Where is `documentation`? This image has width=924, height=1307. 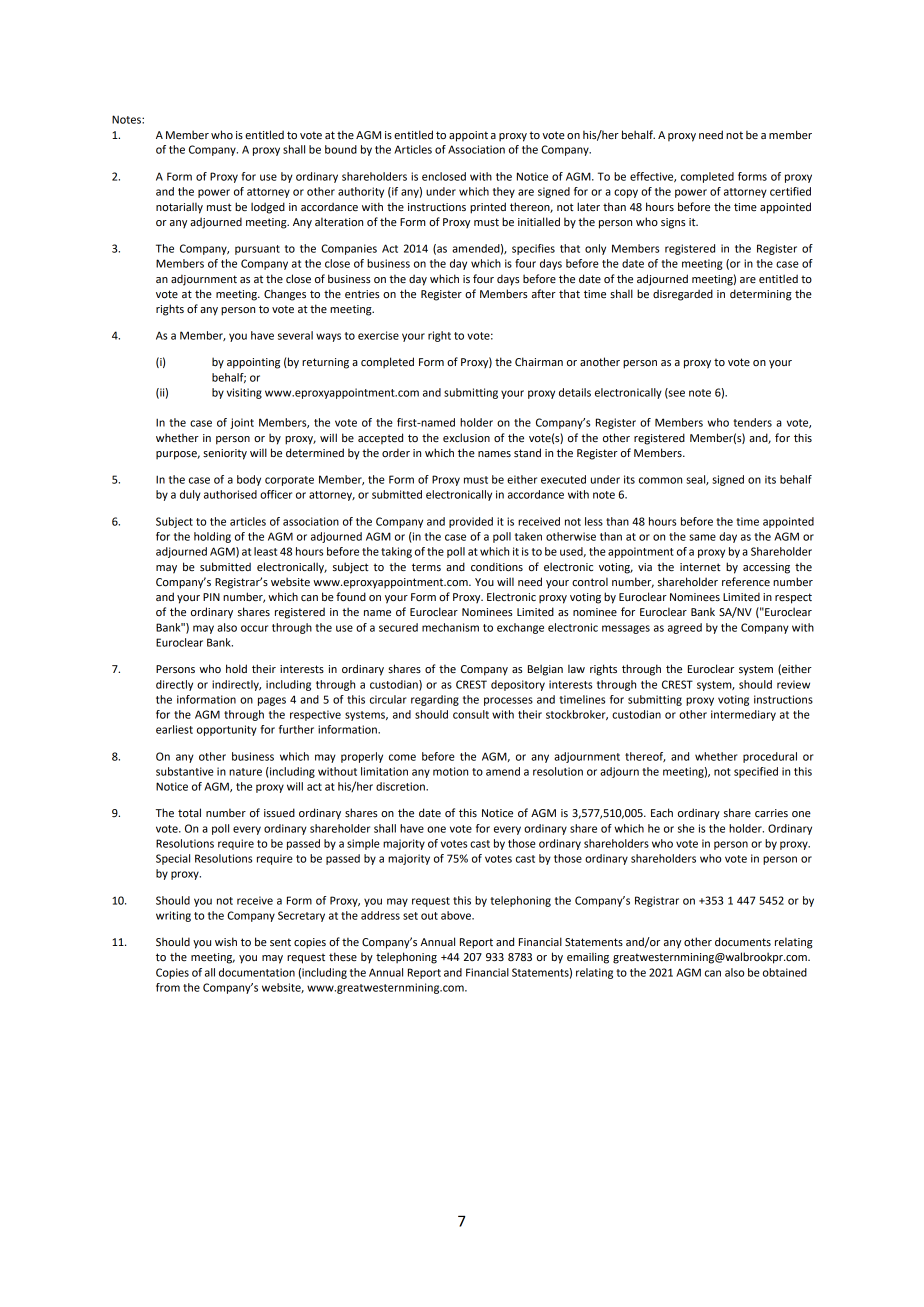 documentation is located at coordinates (257, 972).
